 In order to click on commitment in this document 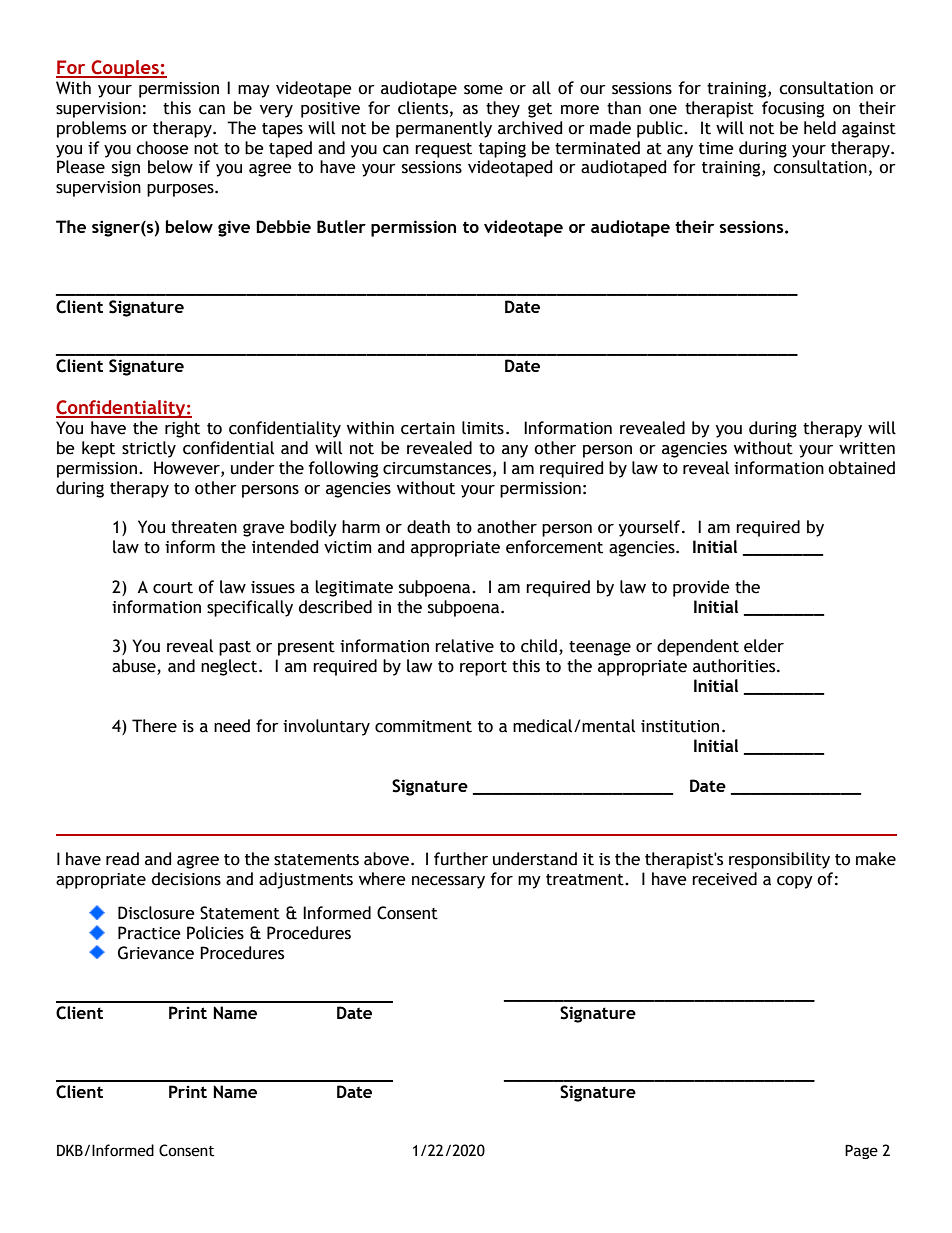, I will do `click(423, 726)`.
